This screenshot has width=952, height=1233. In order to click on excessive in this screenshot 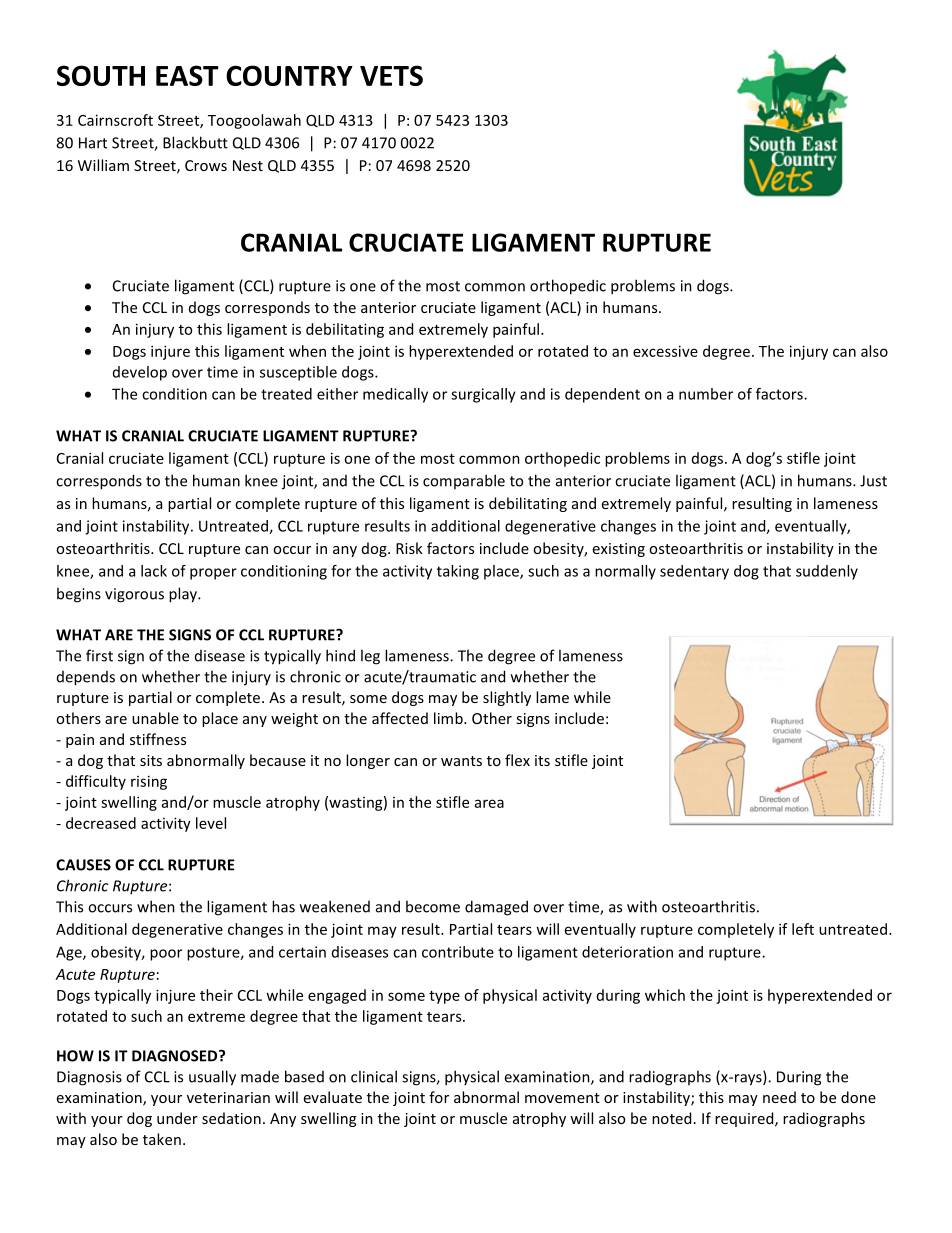, I will do `click(665, 351)`.
